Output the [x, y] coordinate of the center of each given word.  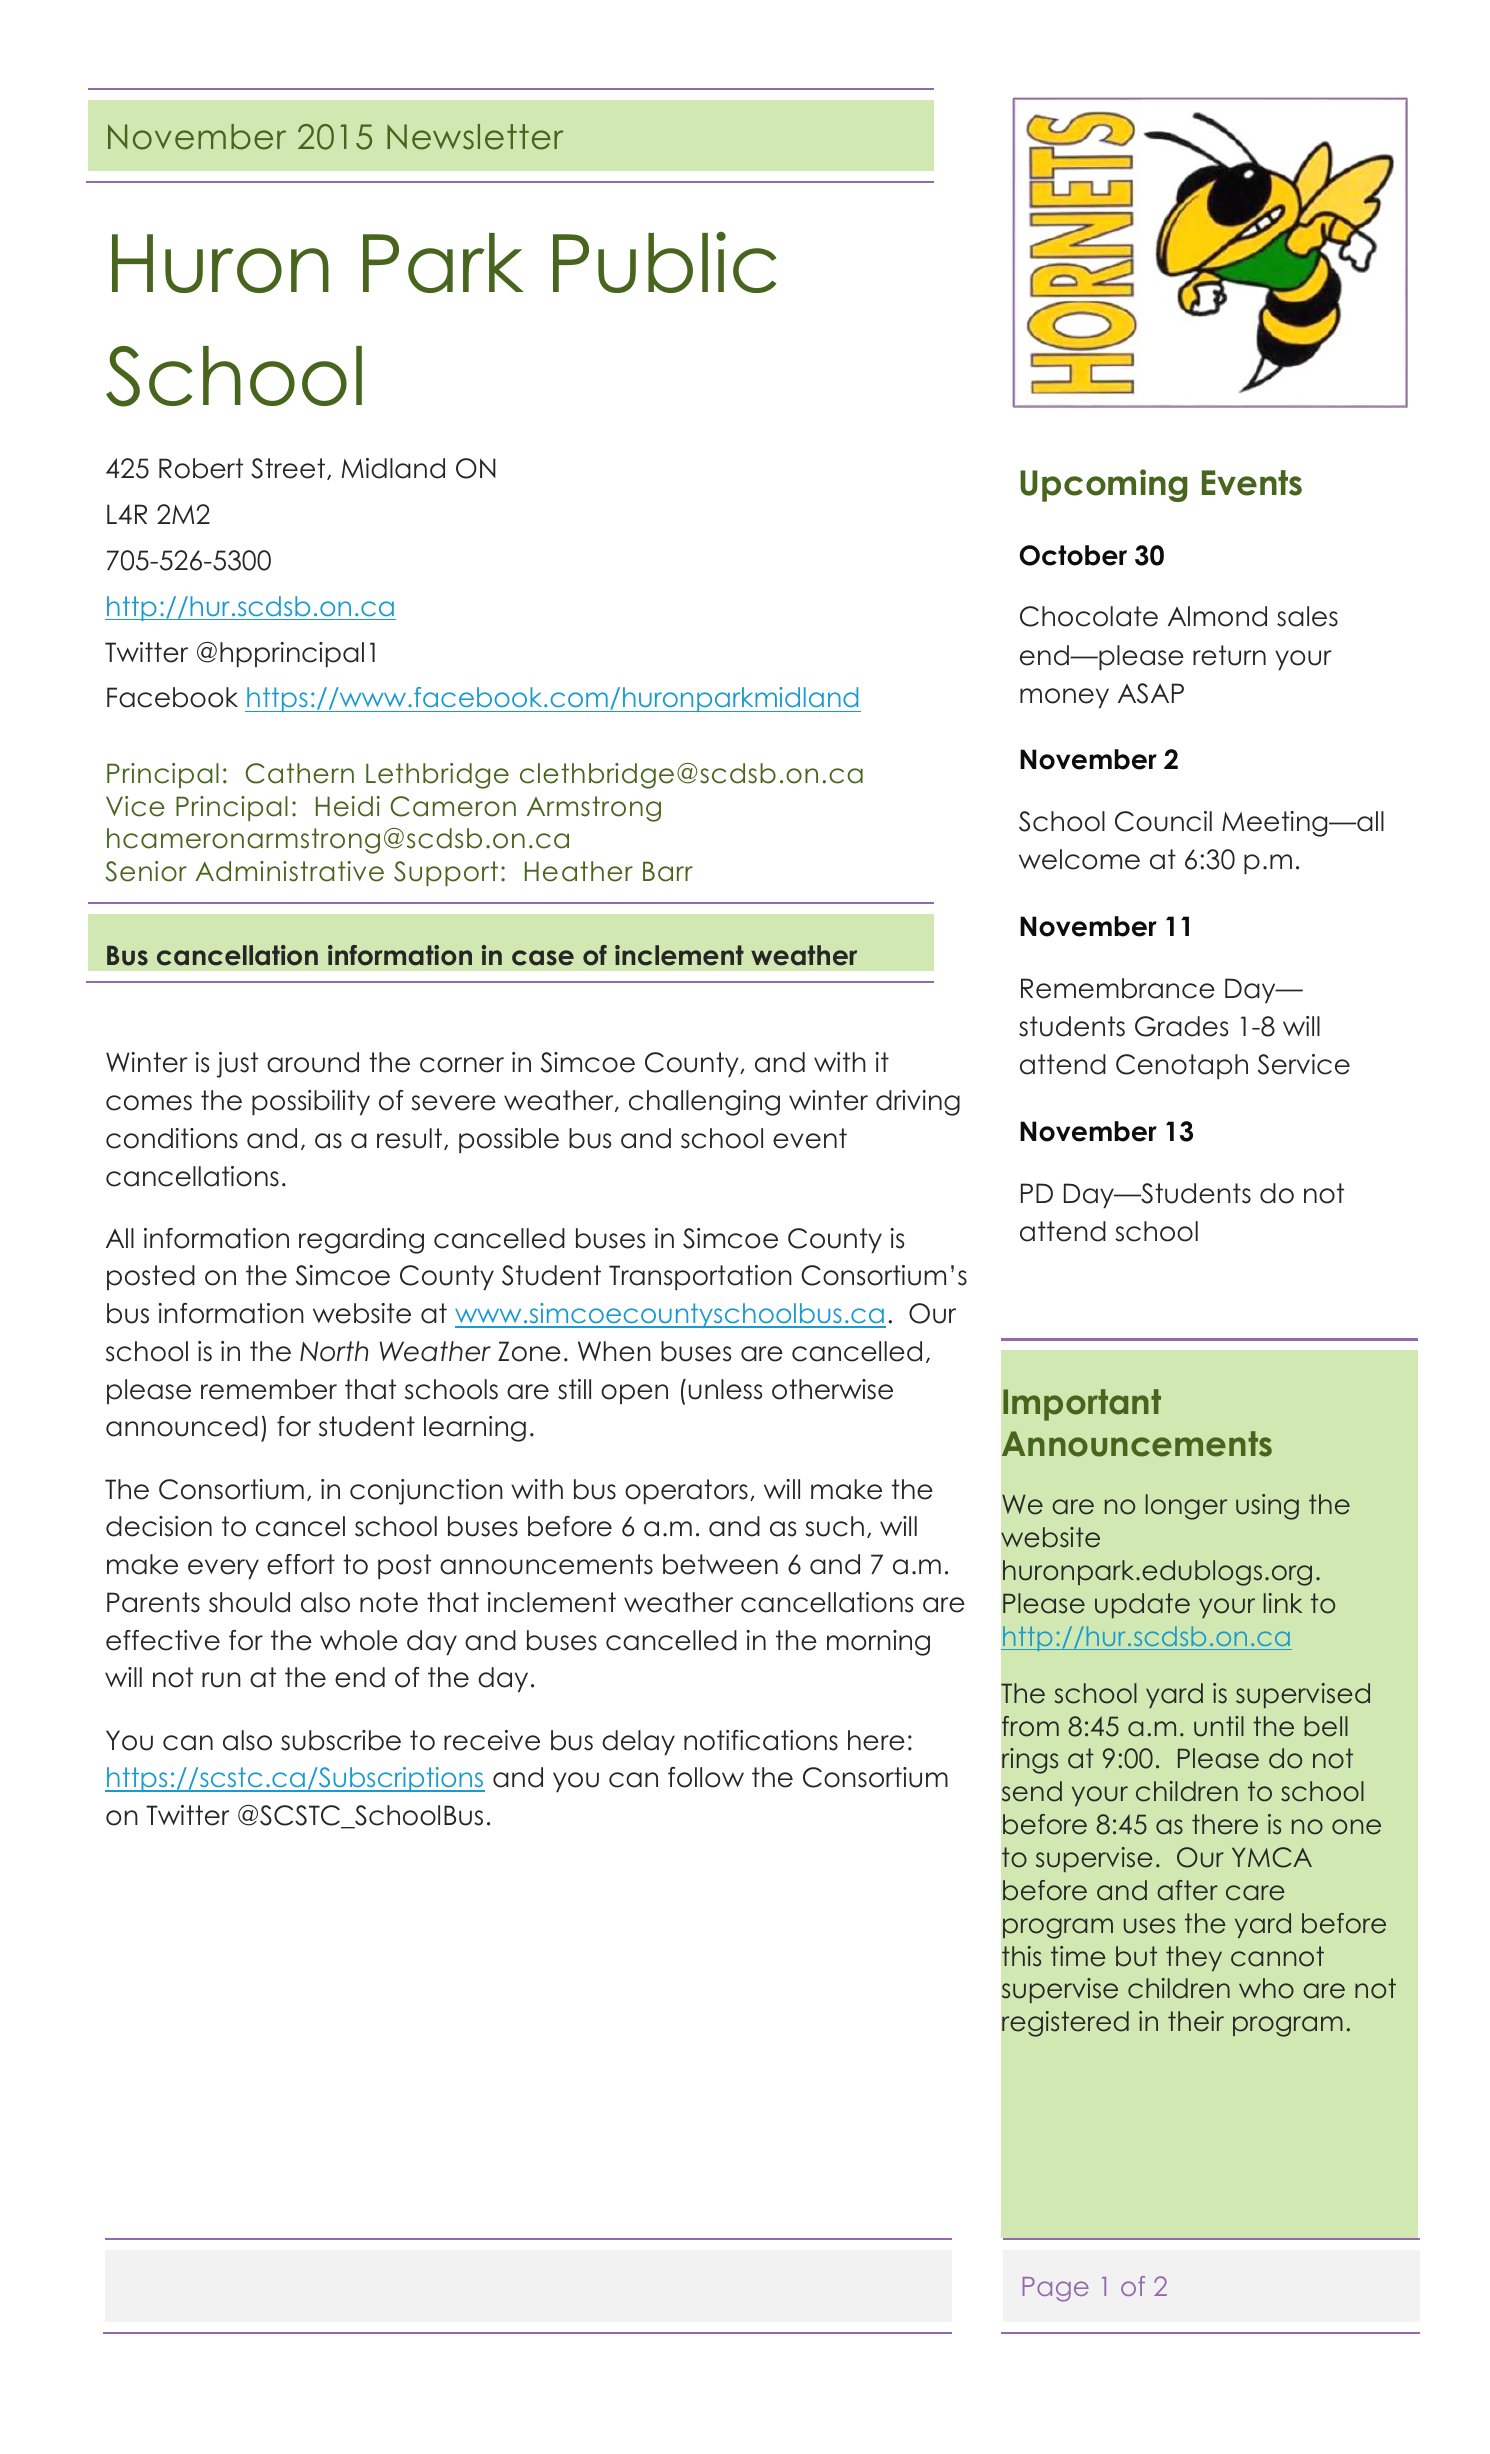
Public [665, 262]
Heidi [348, 806]
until [1219, 1726]
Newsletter [475, 137]
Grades [1181, 1026]
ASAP [1151, 693]
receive [492, 1740]
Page [1056, 2289]
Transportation [700, 1277]
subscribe [341, 1740]
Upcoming [1104, 485]
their [1196, 2021]
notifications [761, 1740]
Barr [668, 871]
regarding [361, 1241]
